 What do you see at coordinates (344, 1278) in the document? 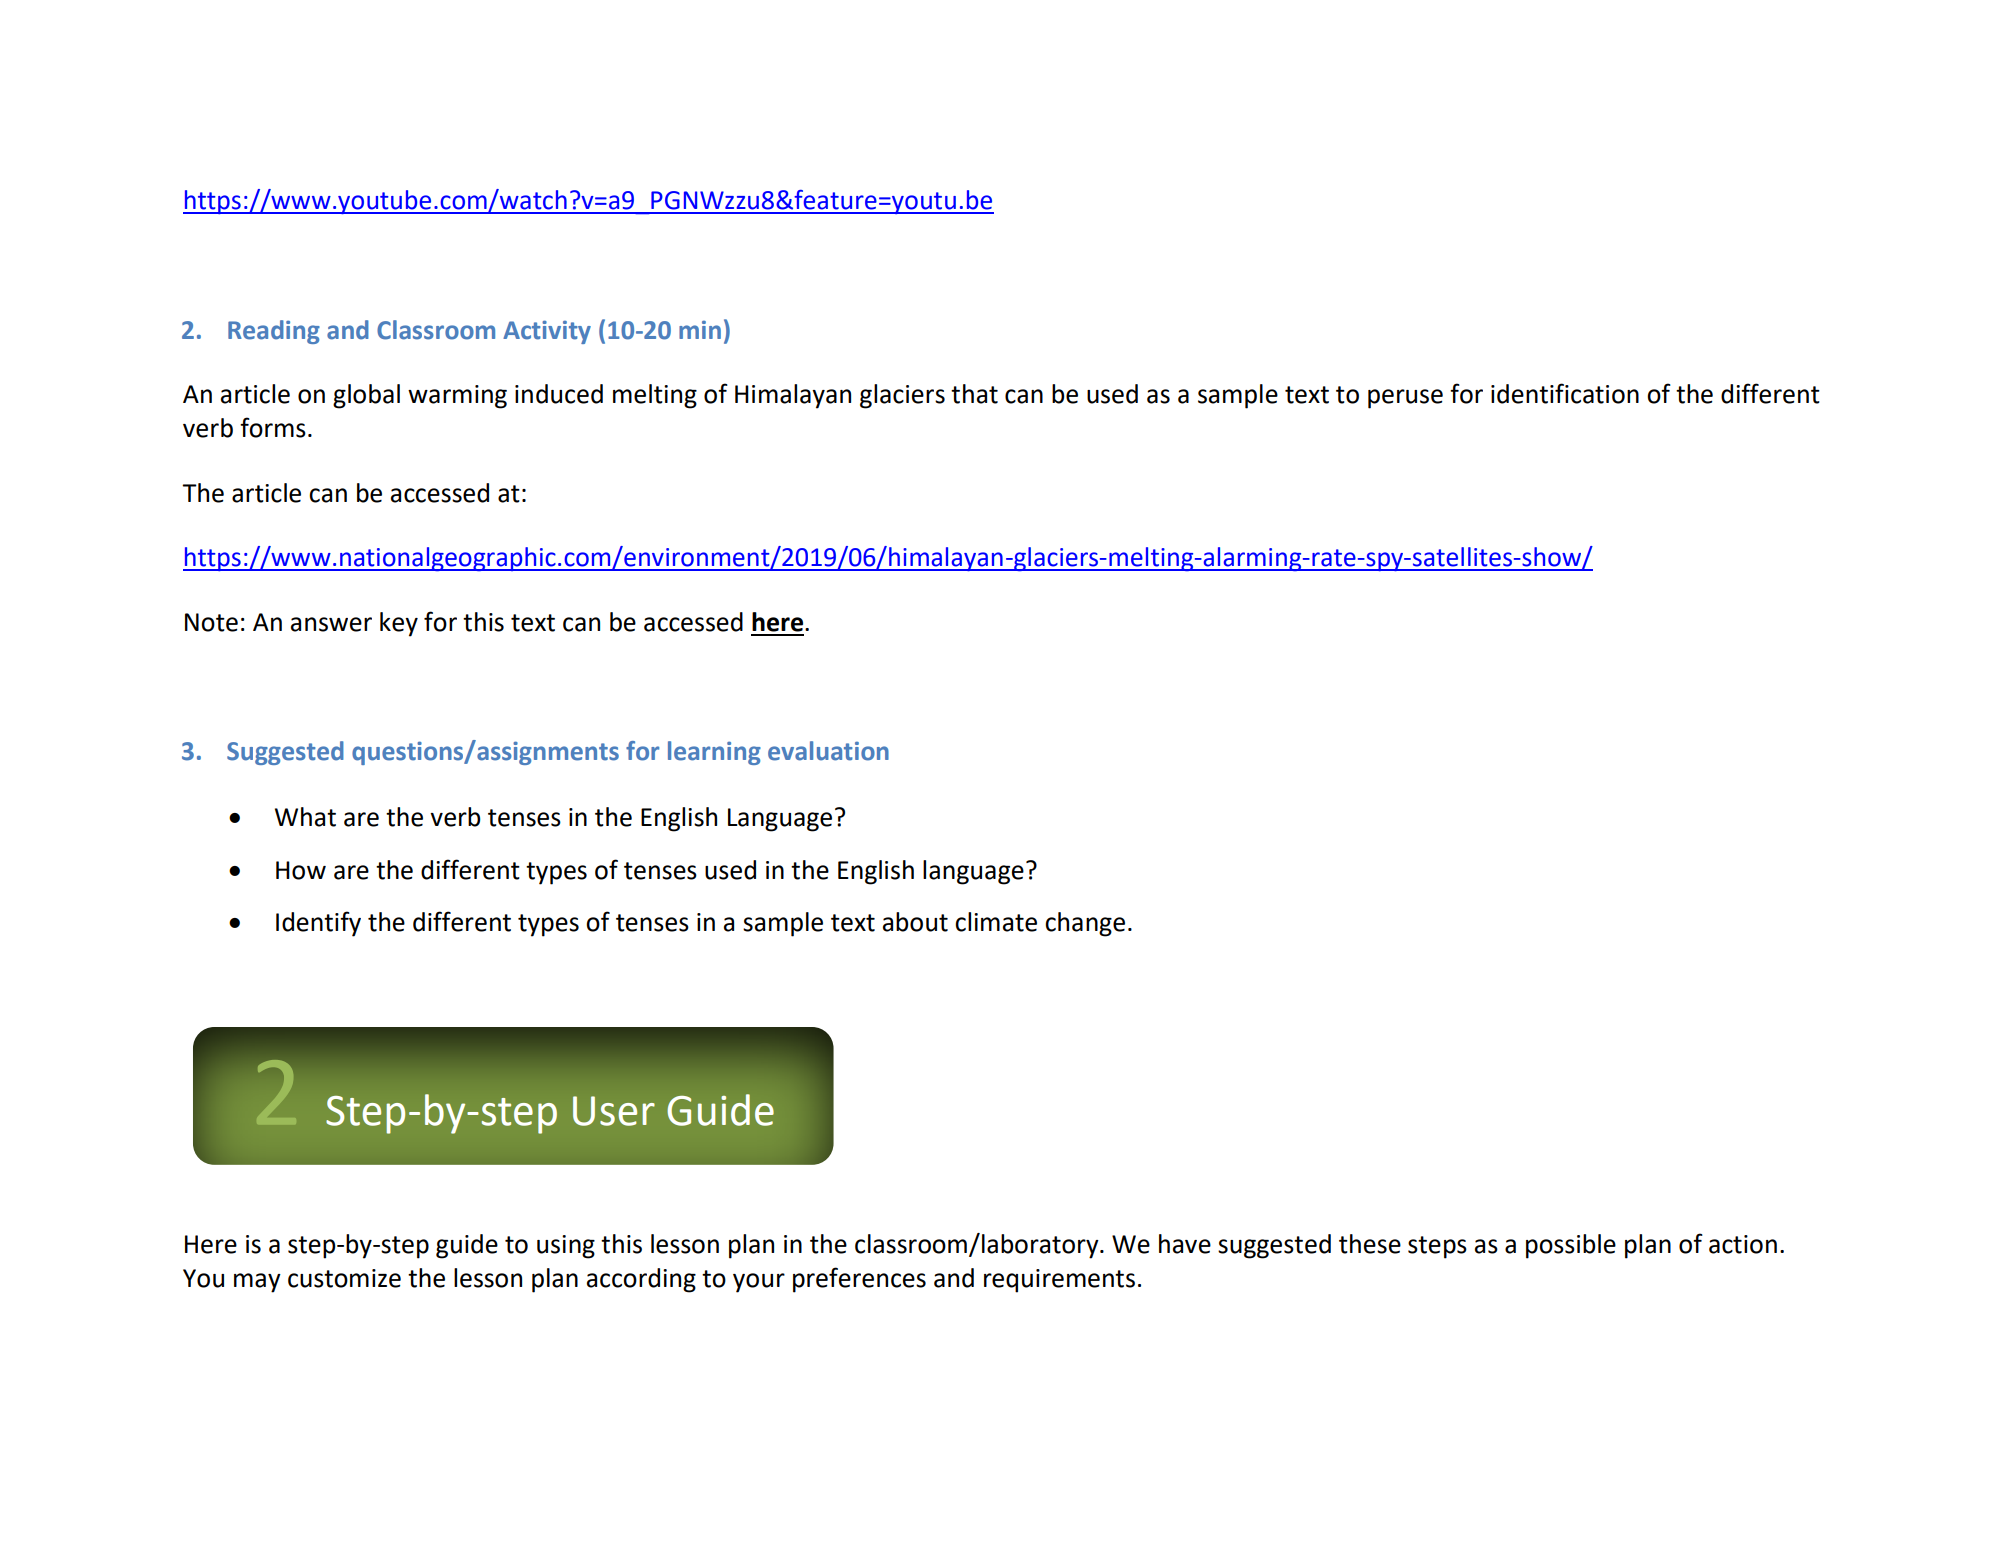
I see `customize` at bounding box center [344, 1278].
